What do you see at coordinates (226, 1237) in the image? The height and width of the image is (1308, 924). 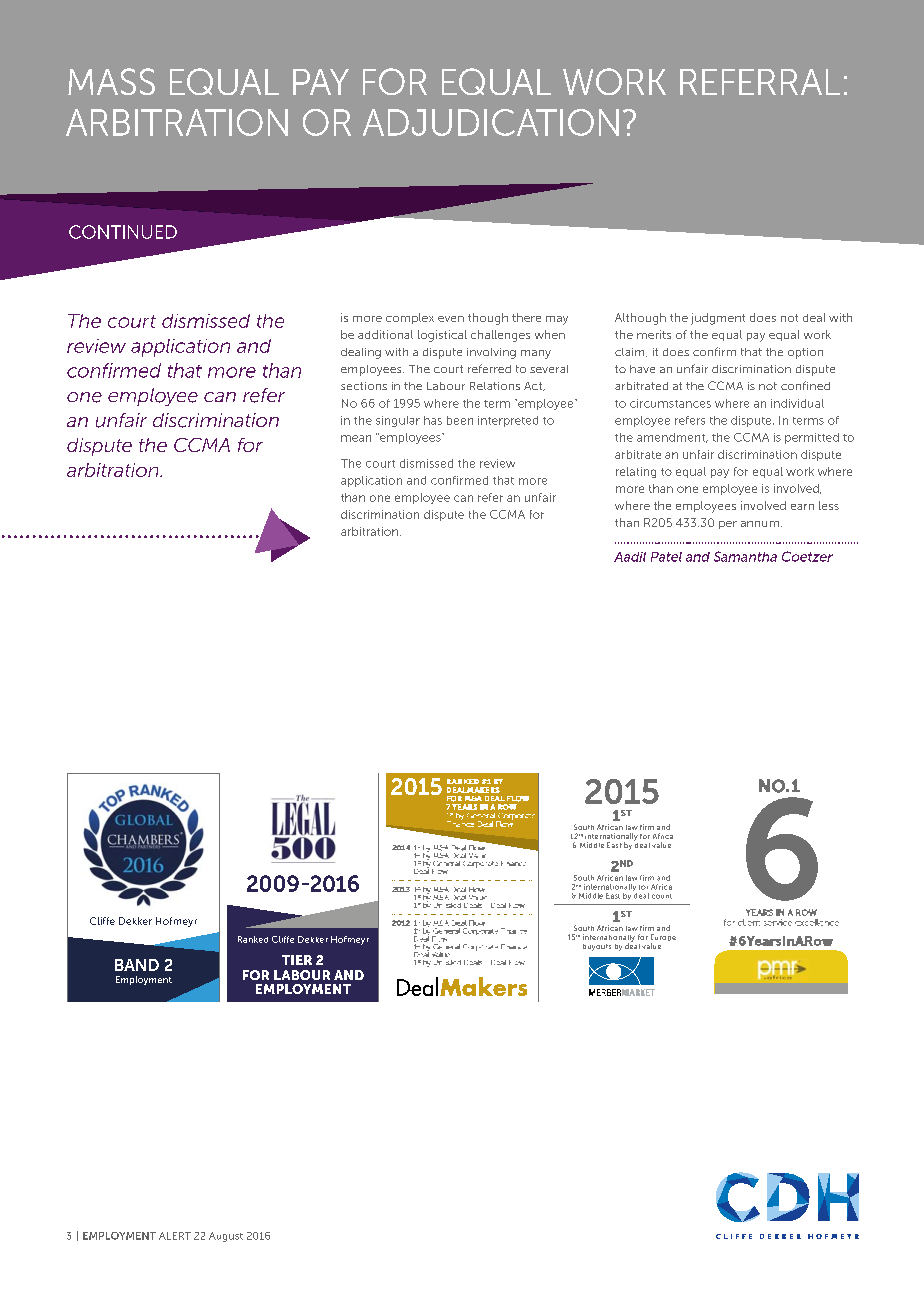 I see `August` at bounding box center [226, 1237].
